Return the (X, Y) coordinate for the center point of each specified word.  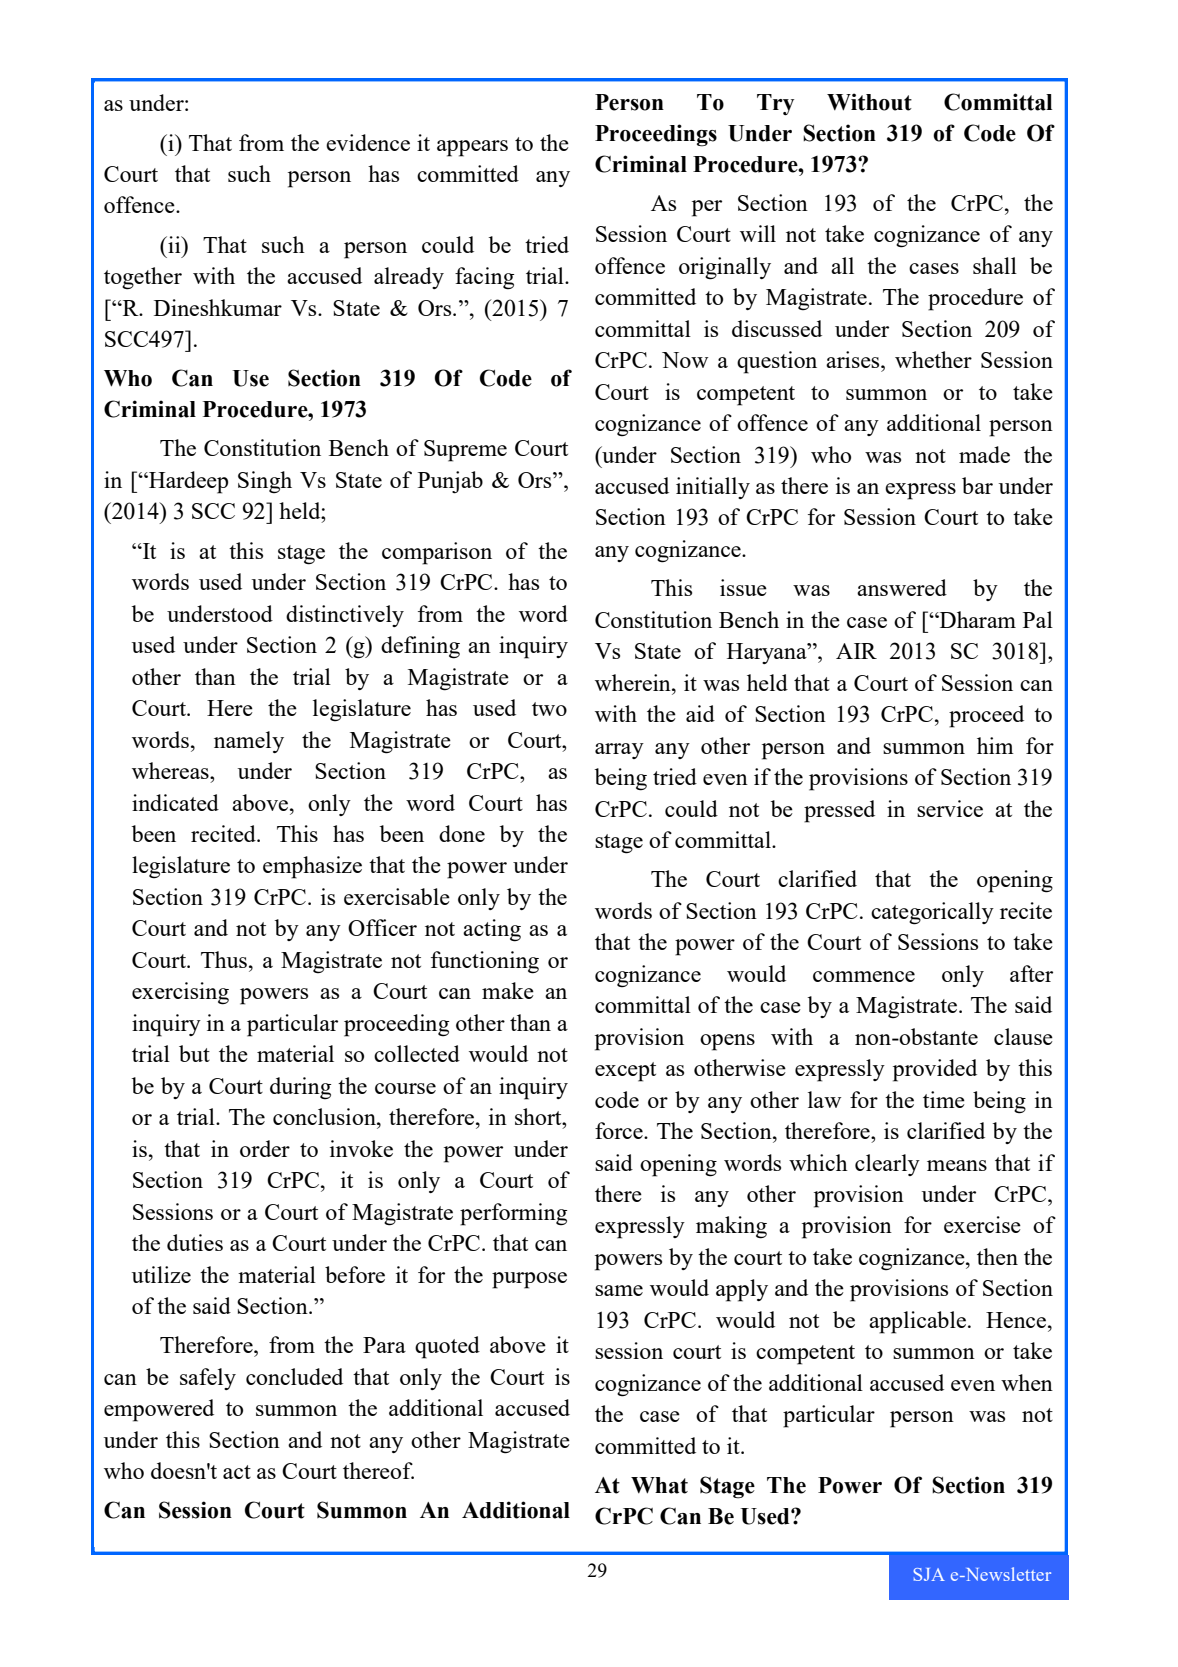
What (659, 1485)
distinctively (345, 616)
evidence (368, 142)
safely (208, 1379)
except (625, 1072)
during (300, 1088)
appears (472, 148)
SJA (929, 1574)
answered (902, 587)
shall (995, 265)
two (549, 709)
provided (935, 1070)
